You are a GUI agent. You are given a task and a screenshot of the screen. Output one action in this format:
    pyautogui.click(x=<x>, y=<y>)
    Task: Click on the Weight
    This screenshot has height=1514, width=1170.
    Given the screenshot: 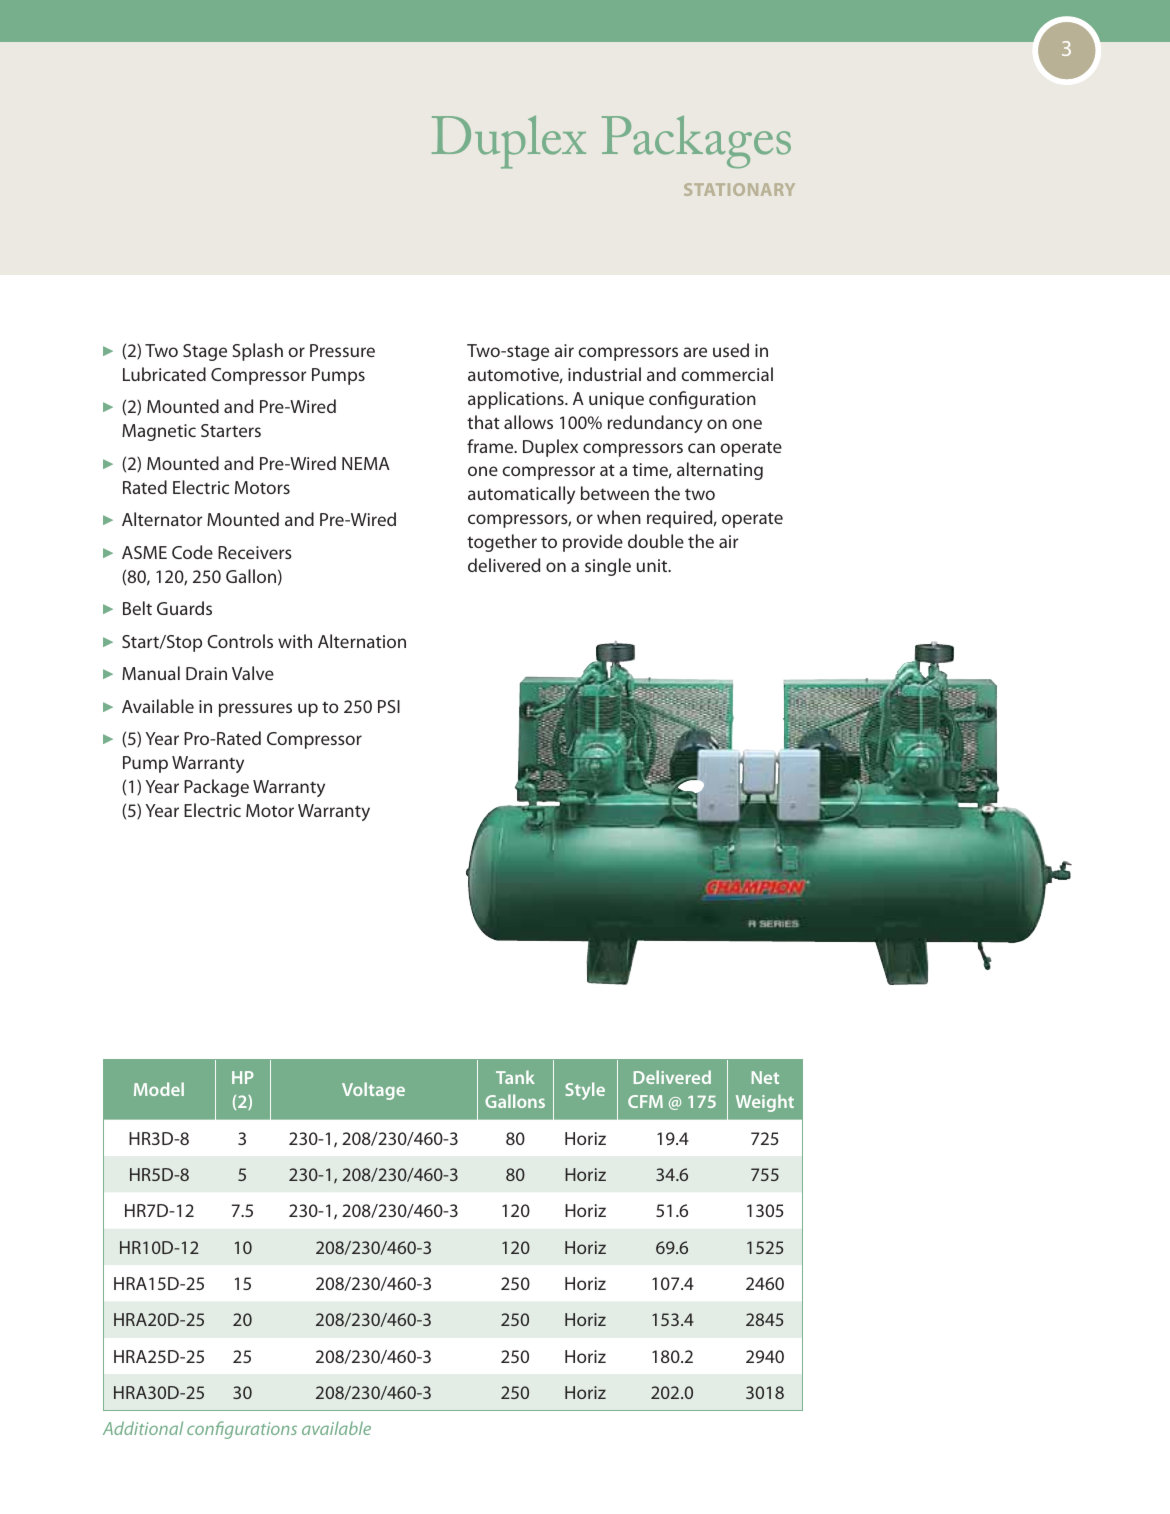 What is the action you would take?
    pyautogui.click(x=765, y=1103)
